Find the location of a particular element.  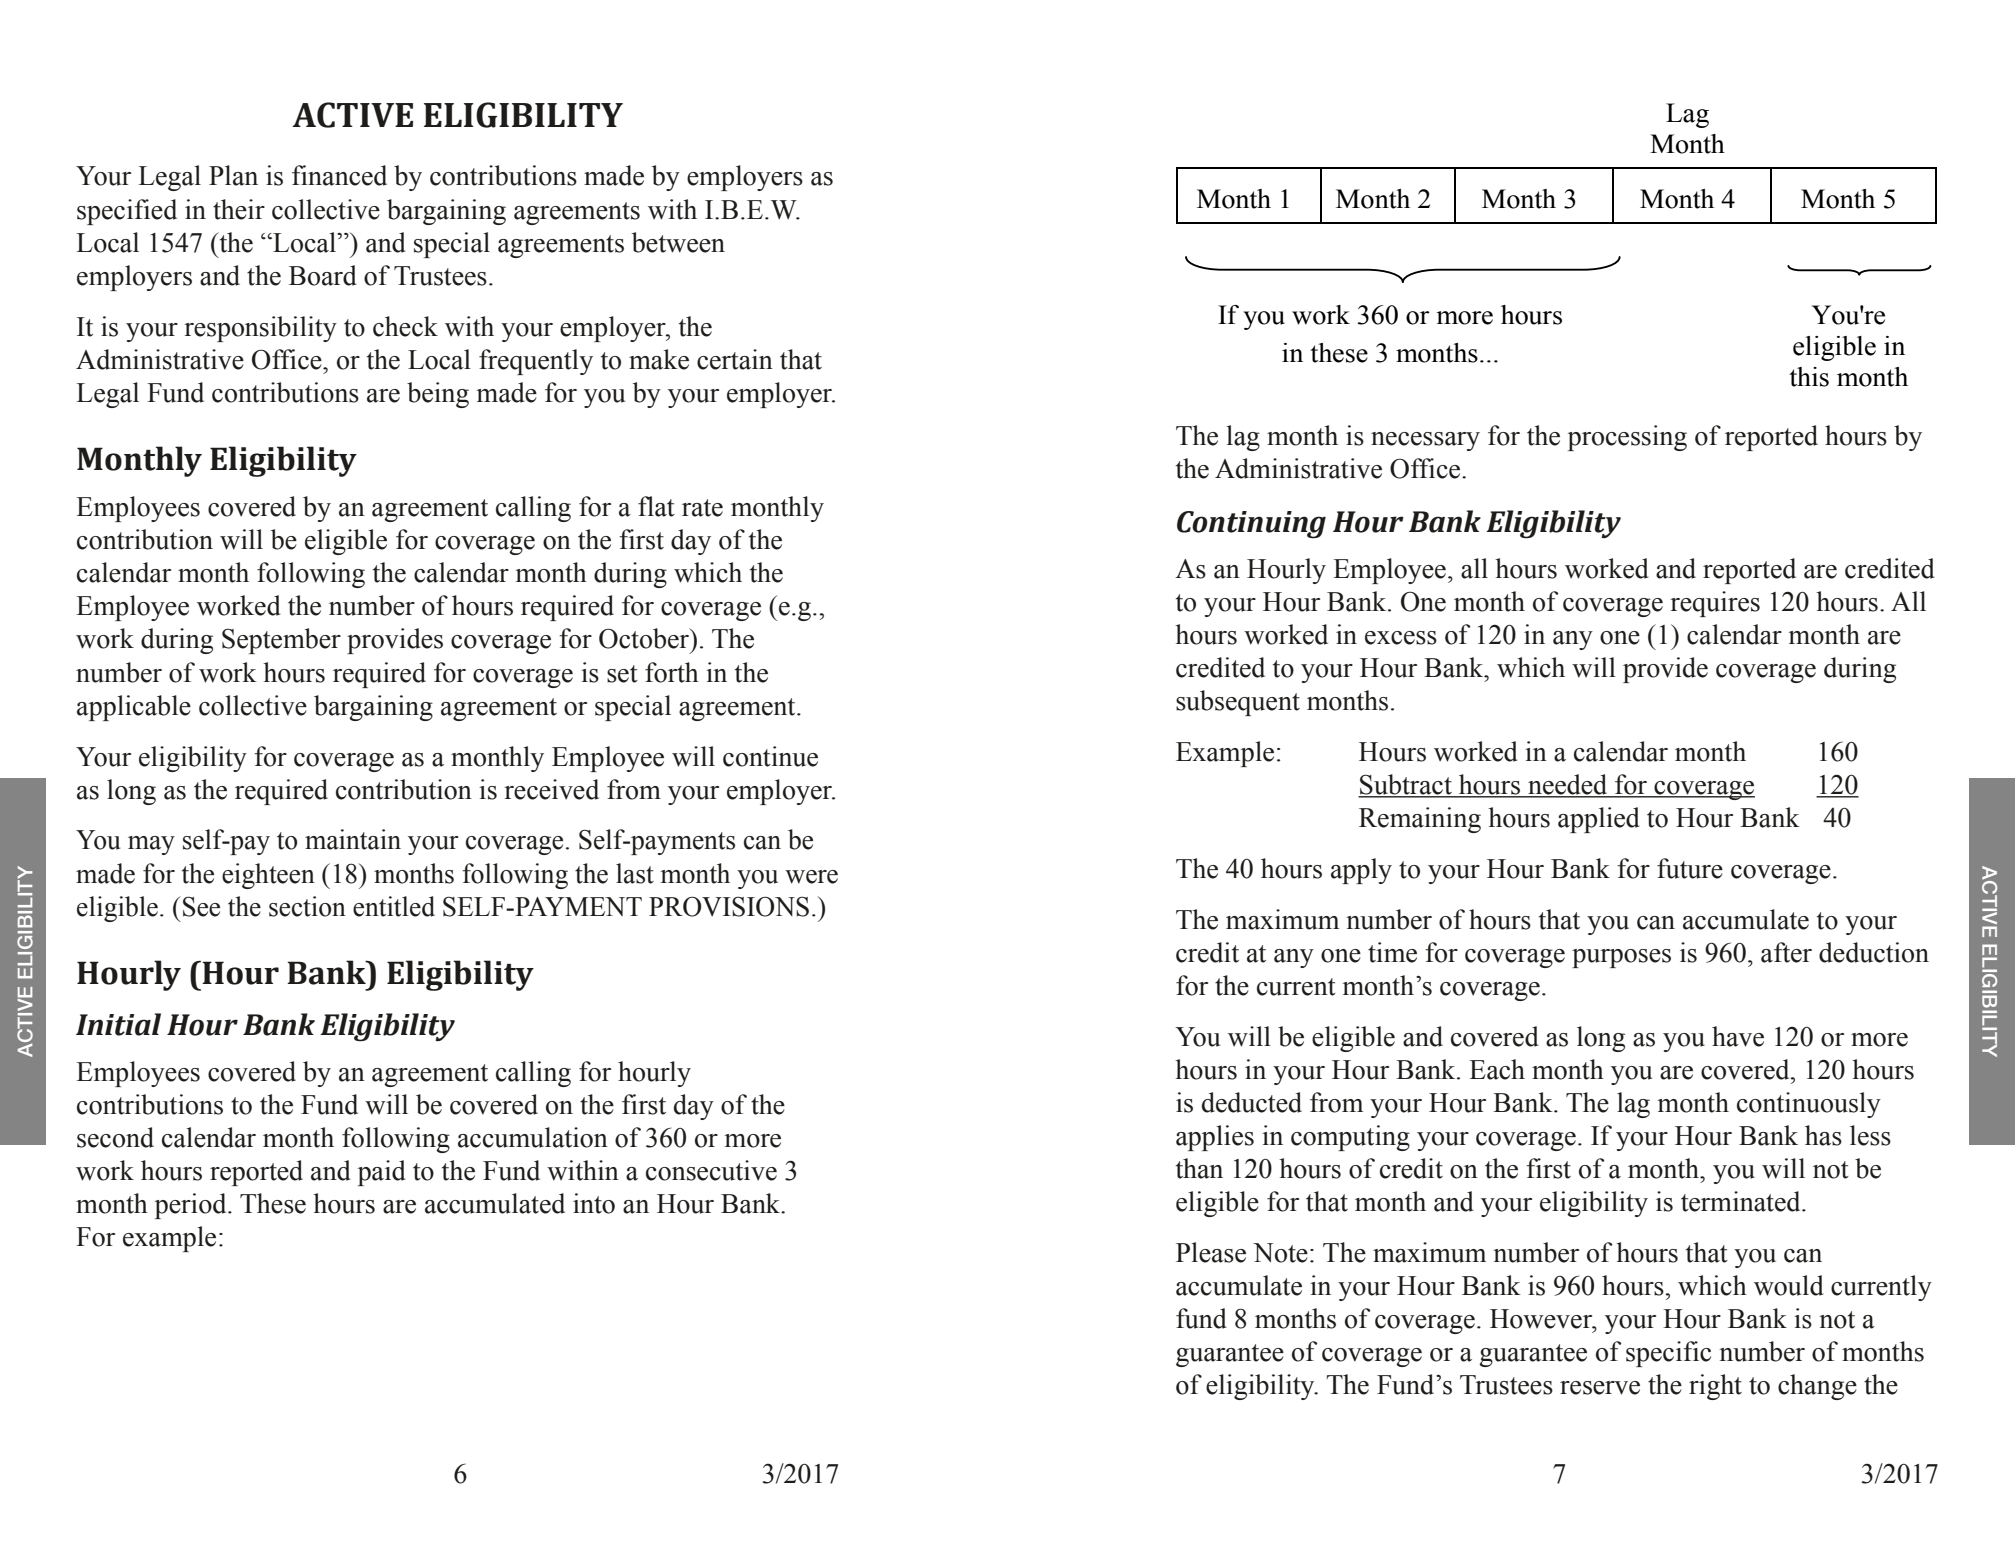

between is located at coordinates (678, 242).
